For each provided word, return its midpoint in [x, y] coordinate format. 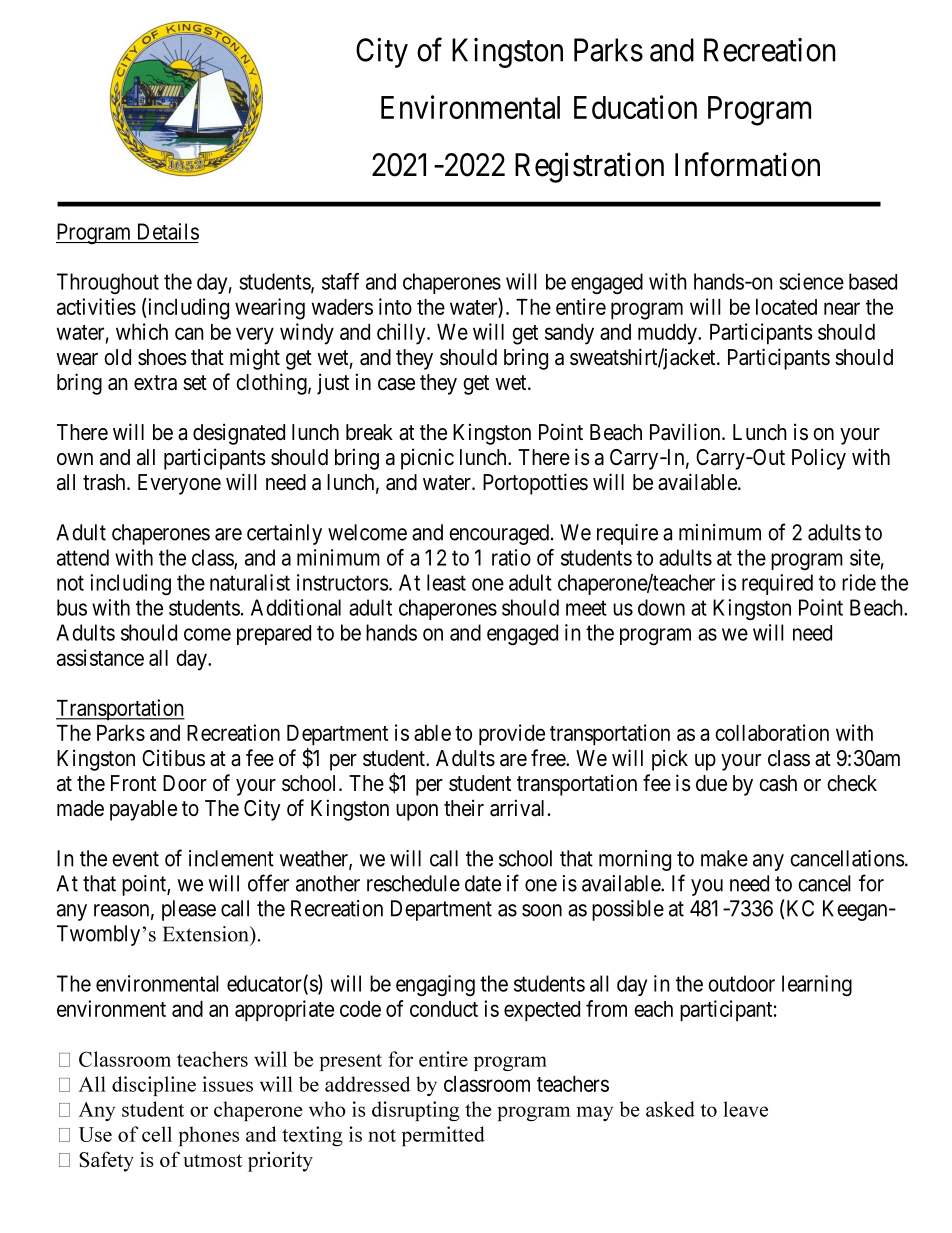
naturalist [250, 582]
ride [859, 582]
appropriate [284, 1011]
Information [747, 164]
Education [635, 107]
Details [168, 231]
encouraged [499, 534]
